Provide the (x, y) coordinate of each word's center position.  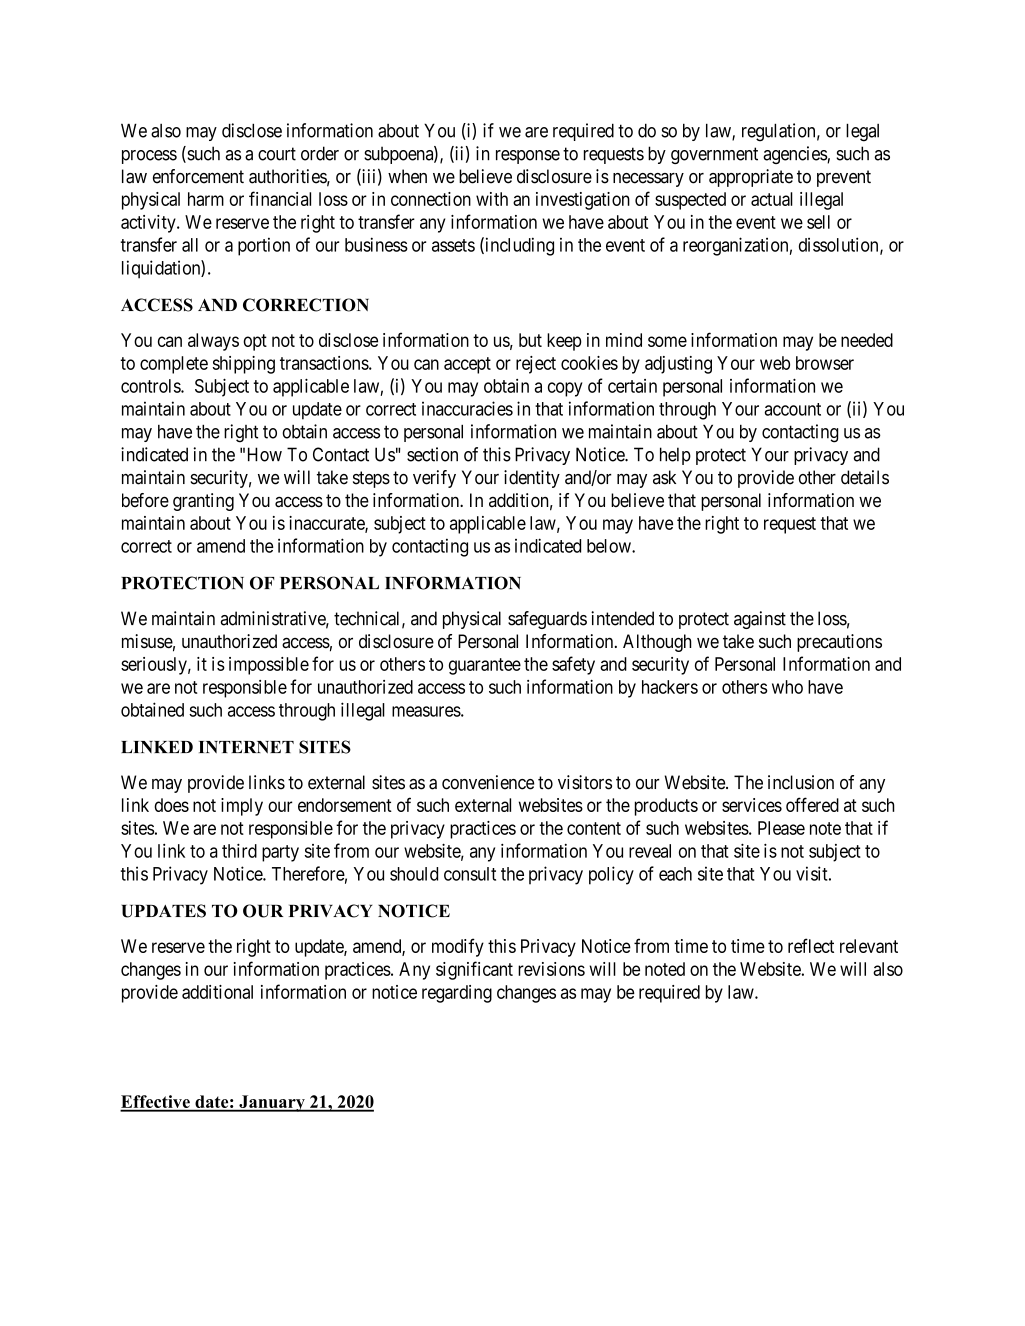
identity (532, 479)
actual (772, 199)
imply (242, 807)
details (865, 477)
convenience (488, 782)
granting (203, 502)
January (272, 1103)
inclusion (801, 782)
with (492, 199)
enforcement (198, 176)
